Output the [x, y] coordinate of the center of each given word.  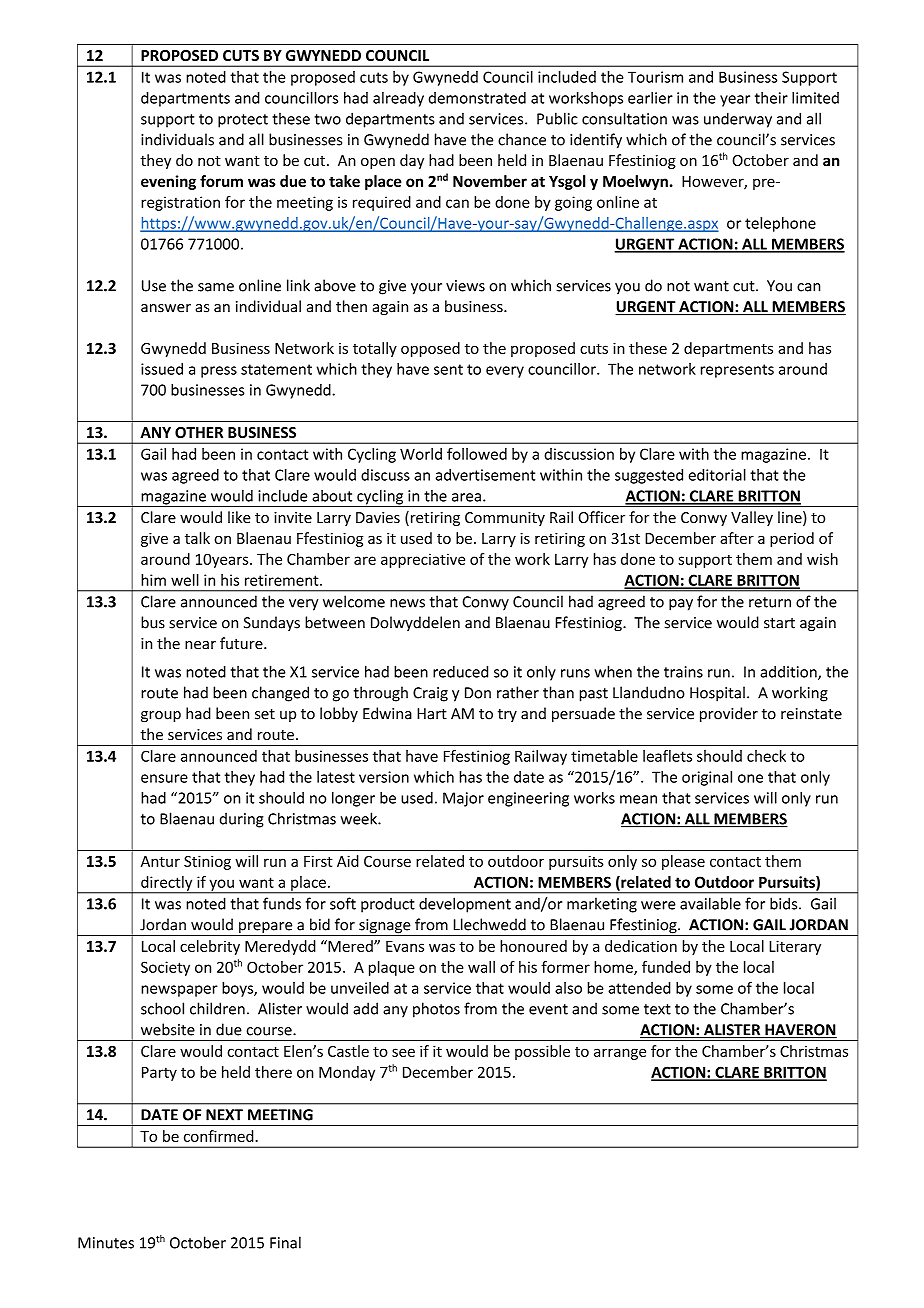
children [217, 1008]
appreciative [423, 560]
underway [738, 120]
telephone [780, 224]
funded [666, 967]
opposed [430, 349]
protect [243, 121]
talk [197, 538]
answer [166, 308]
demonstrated [477, 98]
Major [463, 799]
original [707, 778]
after [737, 538]
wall [481, 967]
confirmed [220, 1136]
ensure [164, 778]
